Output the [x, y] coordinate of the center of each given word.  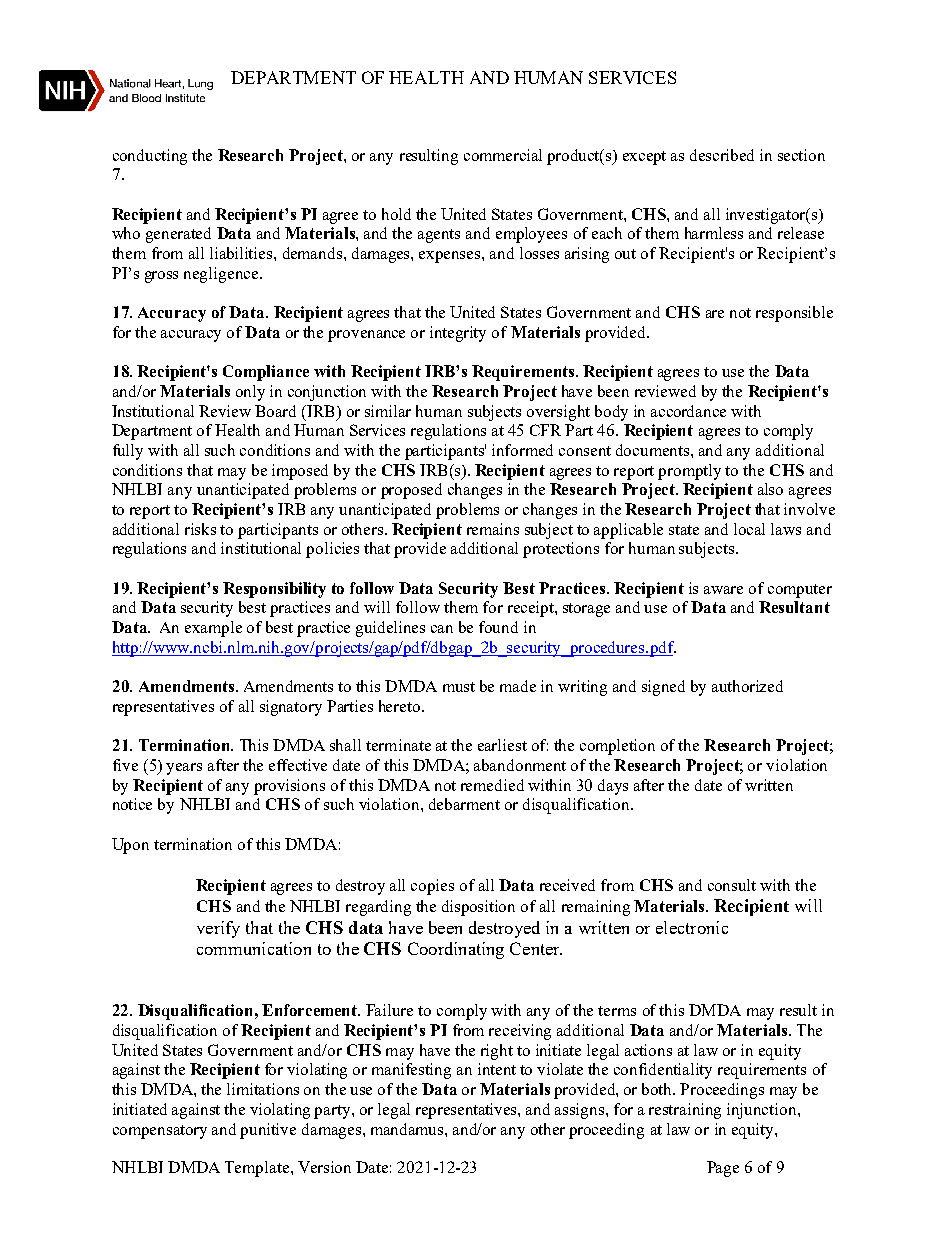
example [213, 629]
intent [497, 1069]
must [459, 687]
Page [723, 1169]
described [722, 155]
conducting [150, 157]
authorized [747, 686]
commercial [503, 155]
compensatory [160, 1132]
